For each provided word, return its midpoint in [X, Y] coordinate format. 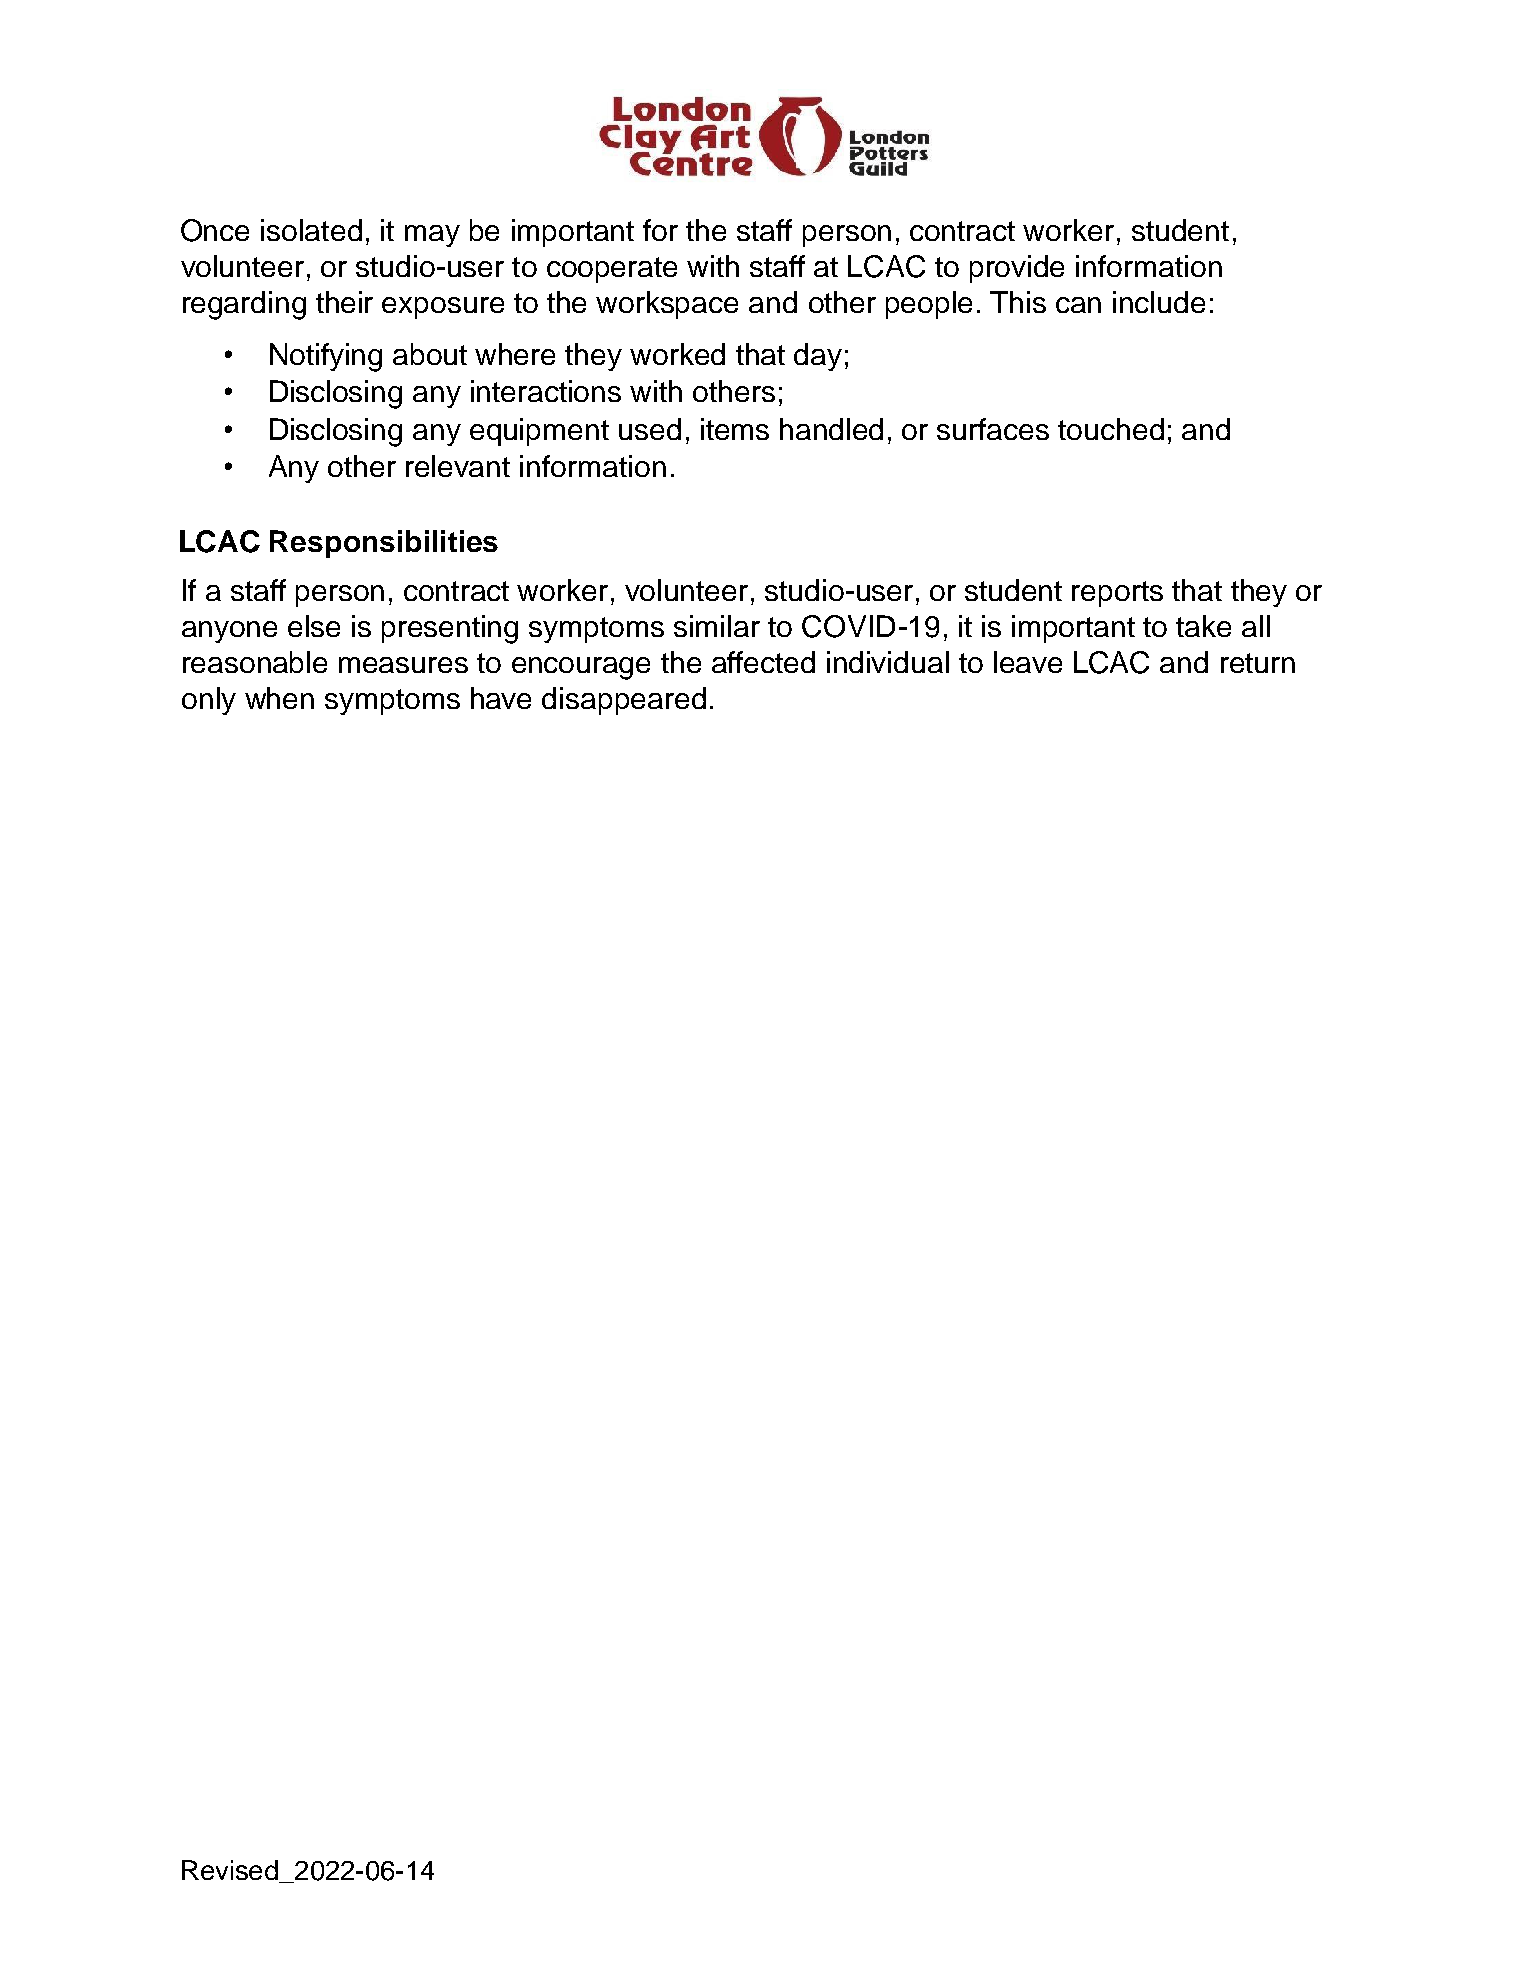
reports [1117, 594]
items [735, 429]
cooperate [612, 270]
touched [1111, 429]
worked [677, 354]
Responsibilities [384, 544]
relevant [458, 466]
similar [717, 626]
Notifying [326, 357]
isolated [311, 230]
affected [763, 662]
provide [1017, 269]
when [279, 698]
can [1078, 305]
